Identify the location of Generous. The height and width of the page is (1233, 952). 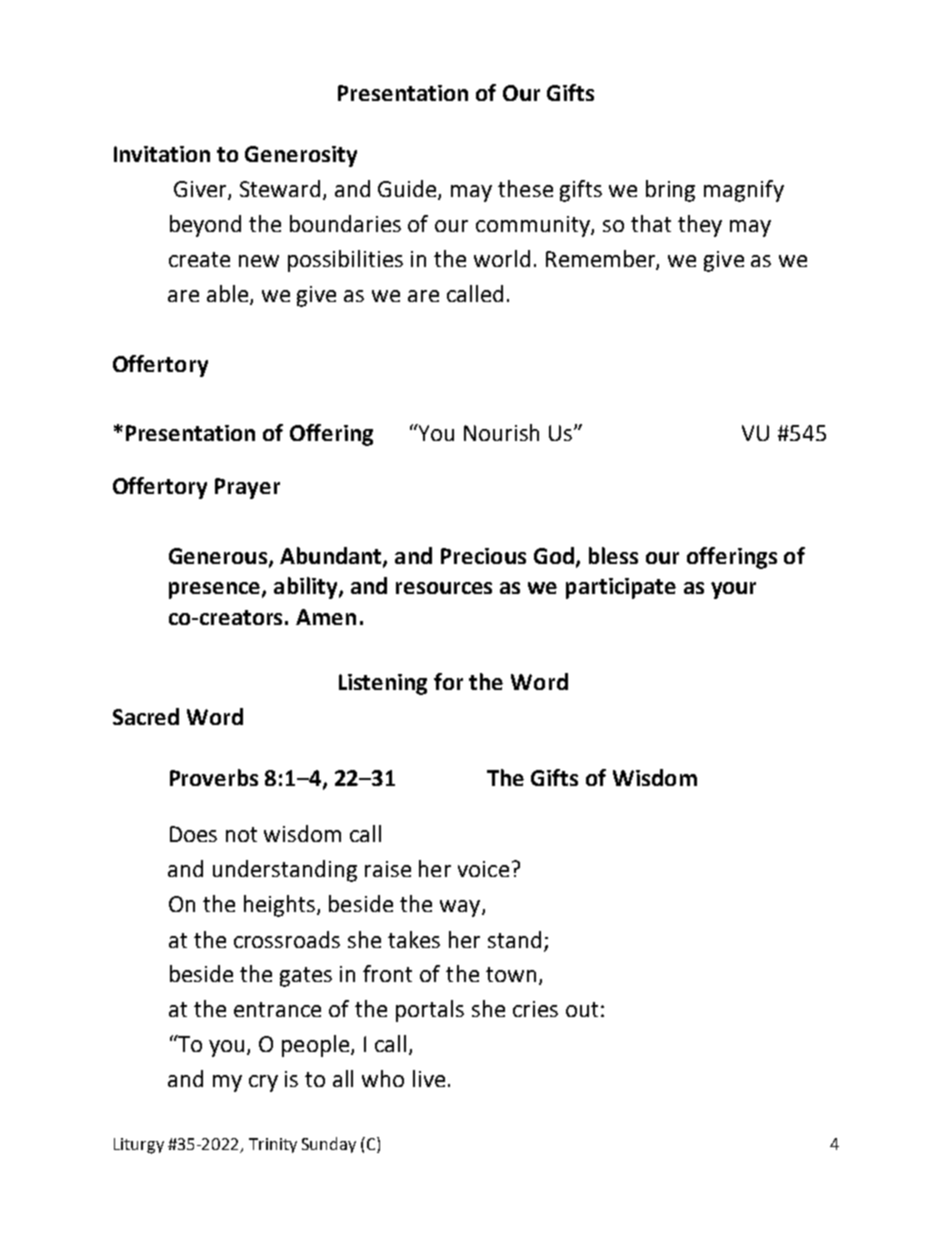
(218, 556).
